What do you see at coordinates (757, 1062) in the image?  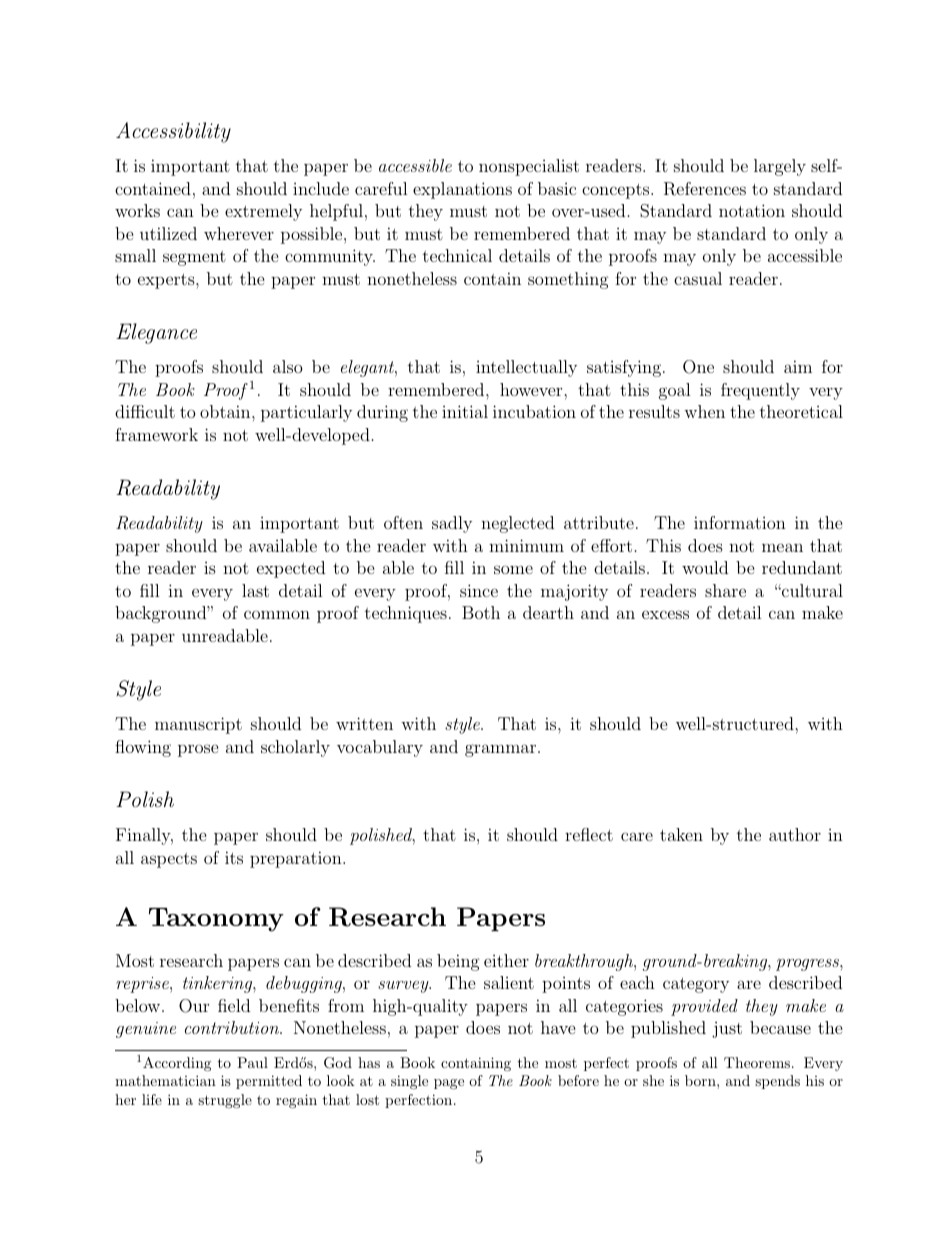 I see `Theorems` at bounding box center [757, 1062].
